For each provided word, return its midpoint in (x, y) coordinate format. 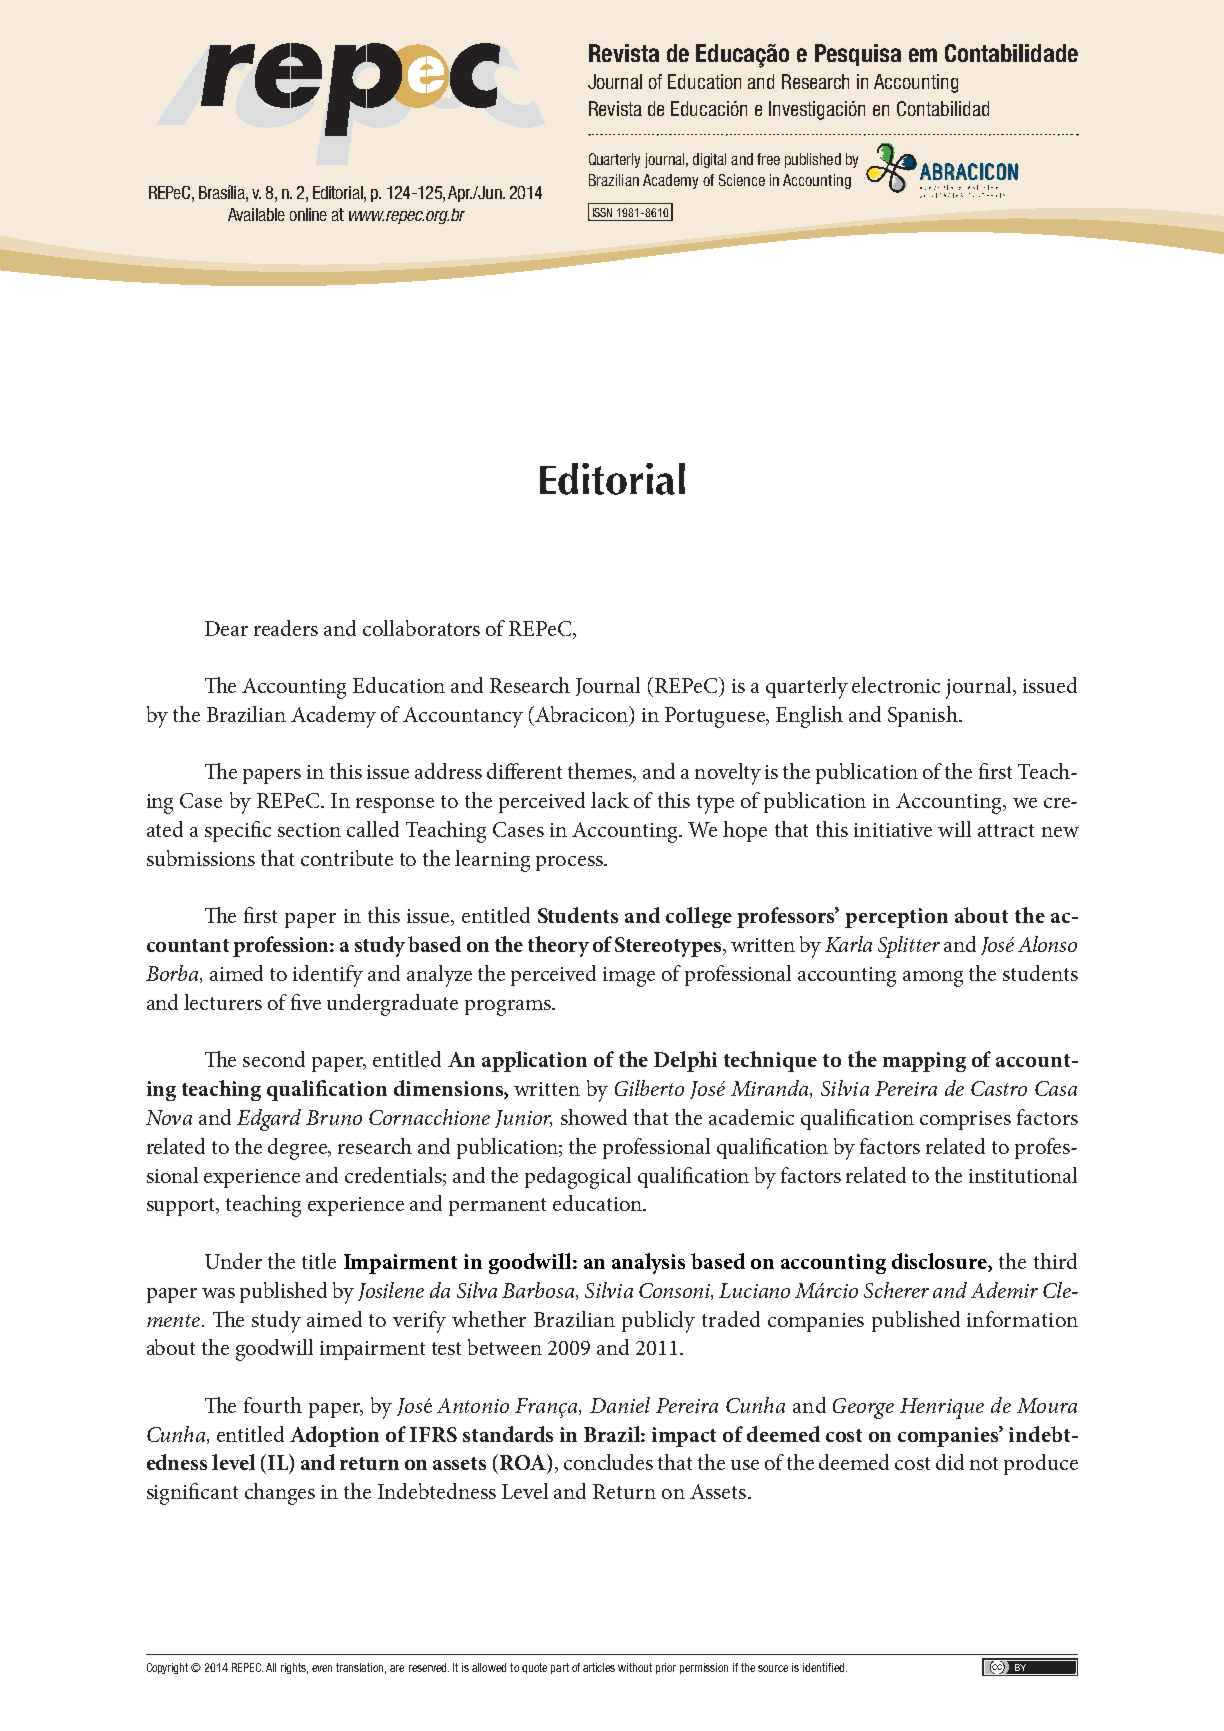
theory (558, 946)
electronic (896, 685)
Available (256, 214)
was (218, 1293)
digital (709, 160)
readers (286, 628)
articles (599, 1667)
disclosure (940, 1262)
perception (896, 918)
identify (328, 976)
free (768, 159)
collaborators (421, 628)
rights (294, 1668)
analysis (648, 1263)
